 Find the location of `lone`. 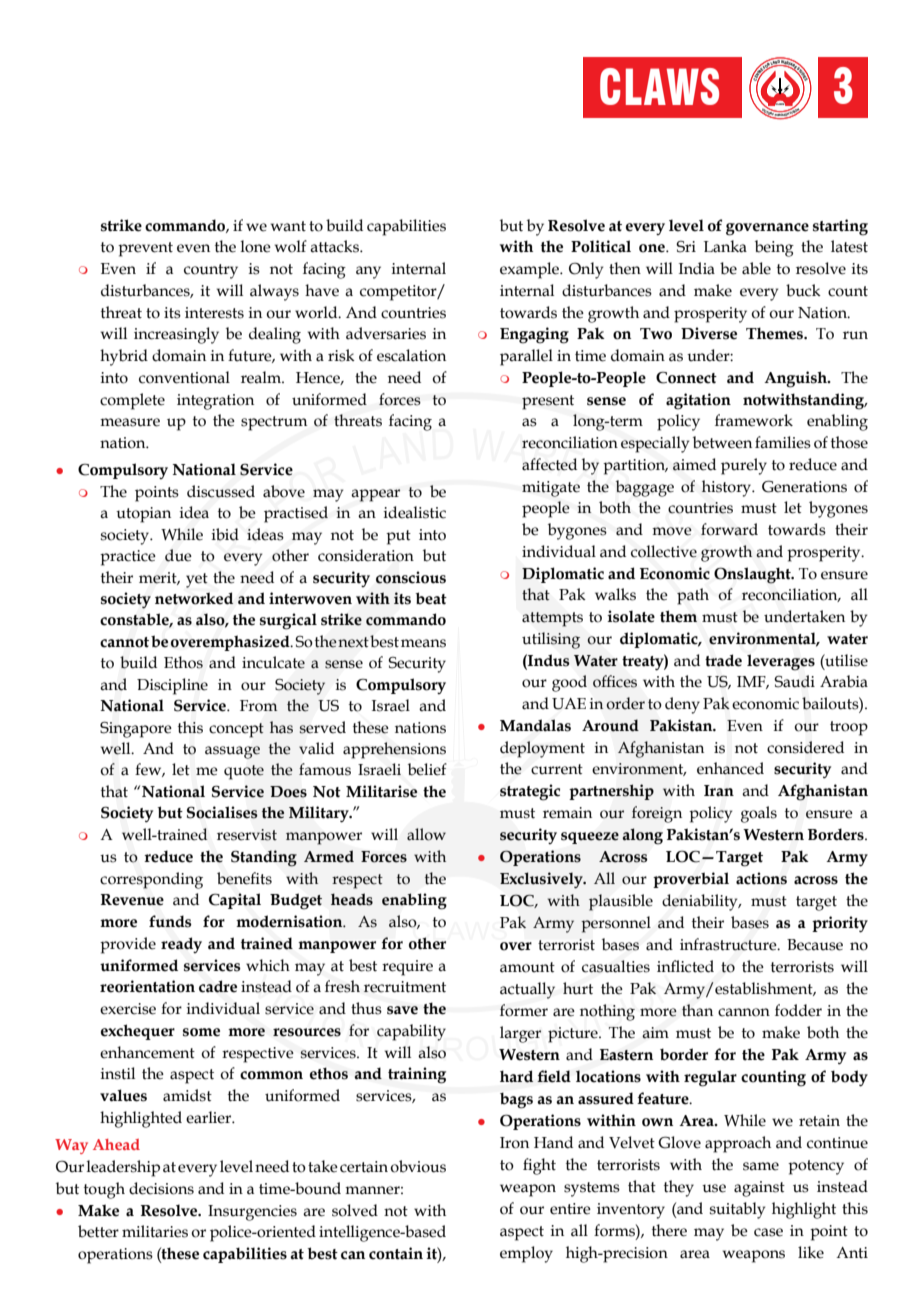

lone is located at coordinates (255, 246).
